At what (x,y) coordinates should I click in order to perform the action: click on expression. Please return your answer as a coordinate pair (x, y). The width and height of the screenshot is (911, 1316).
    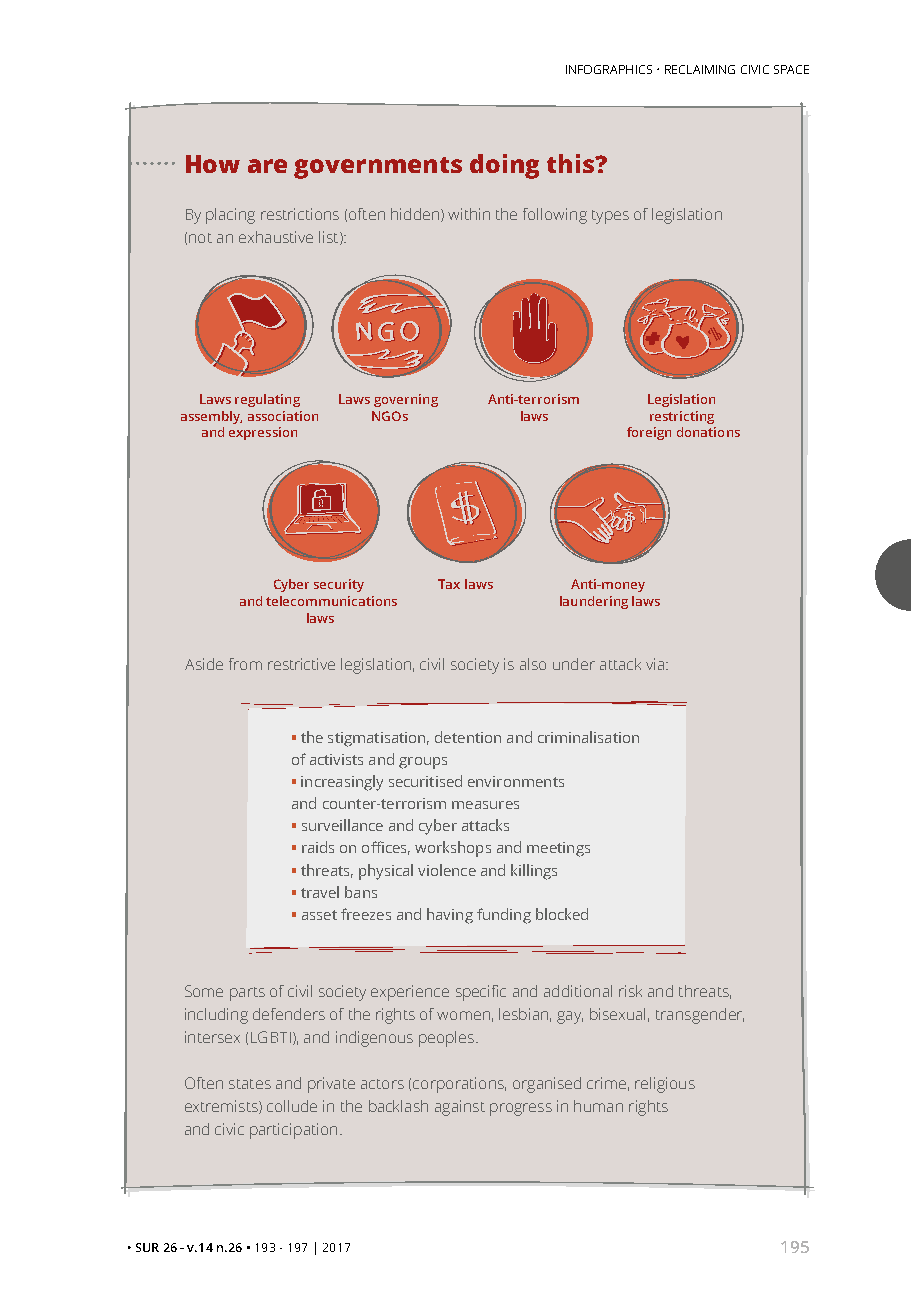
    Looking at the image, I should click on (263, 433).
